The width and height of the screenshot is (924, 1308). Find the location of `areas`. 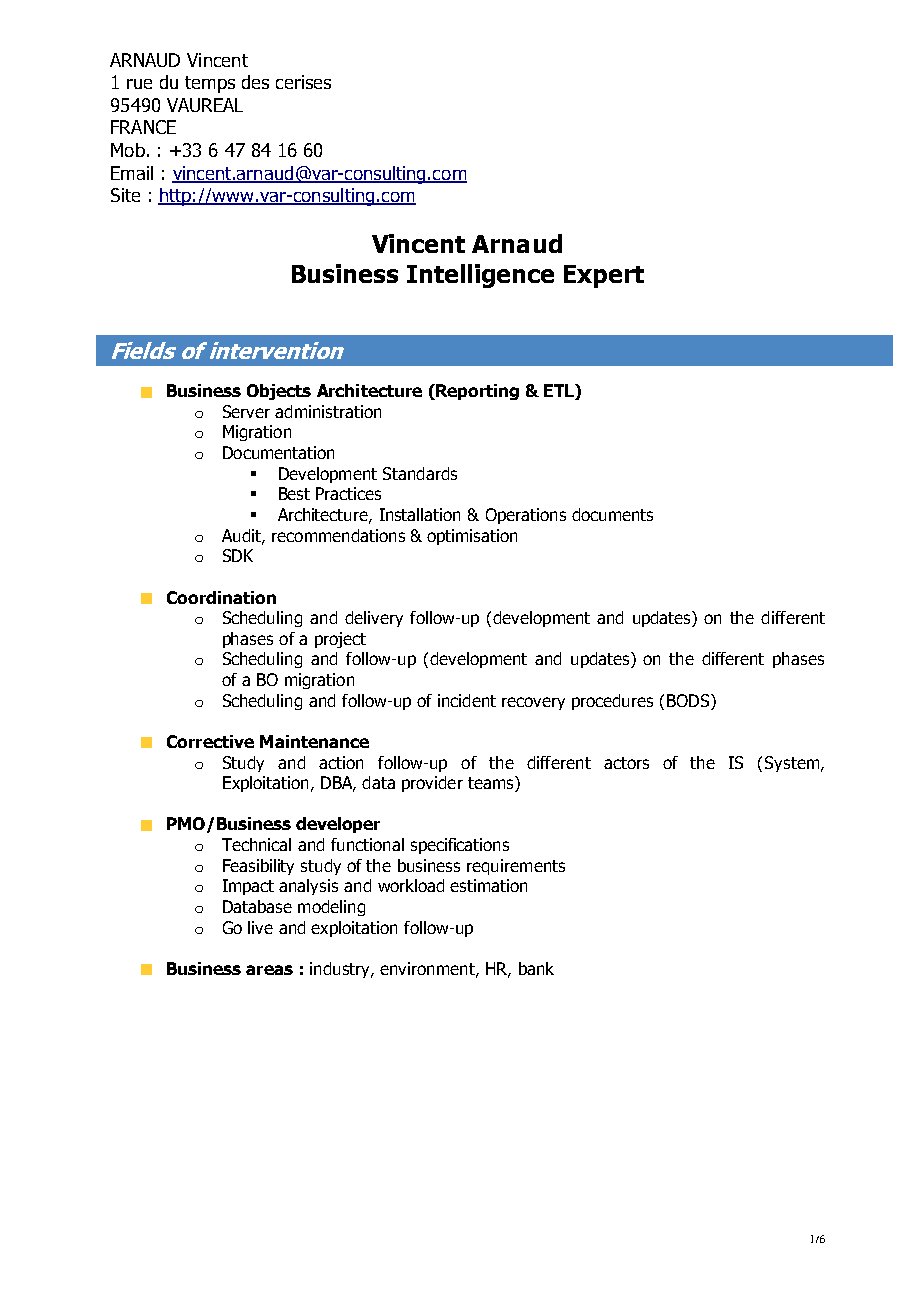

areas is located at coordinates (269, 970).
